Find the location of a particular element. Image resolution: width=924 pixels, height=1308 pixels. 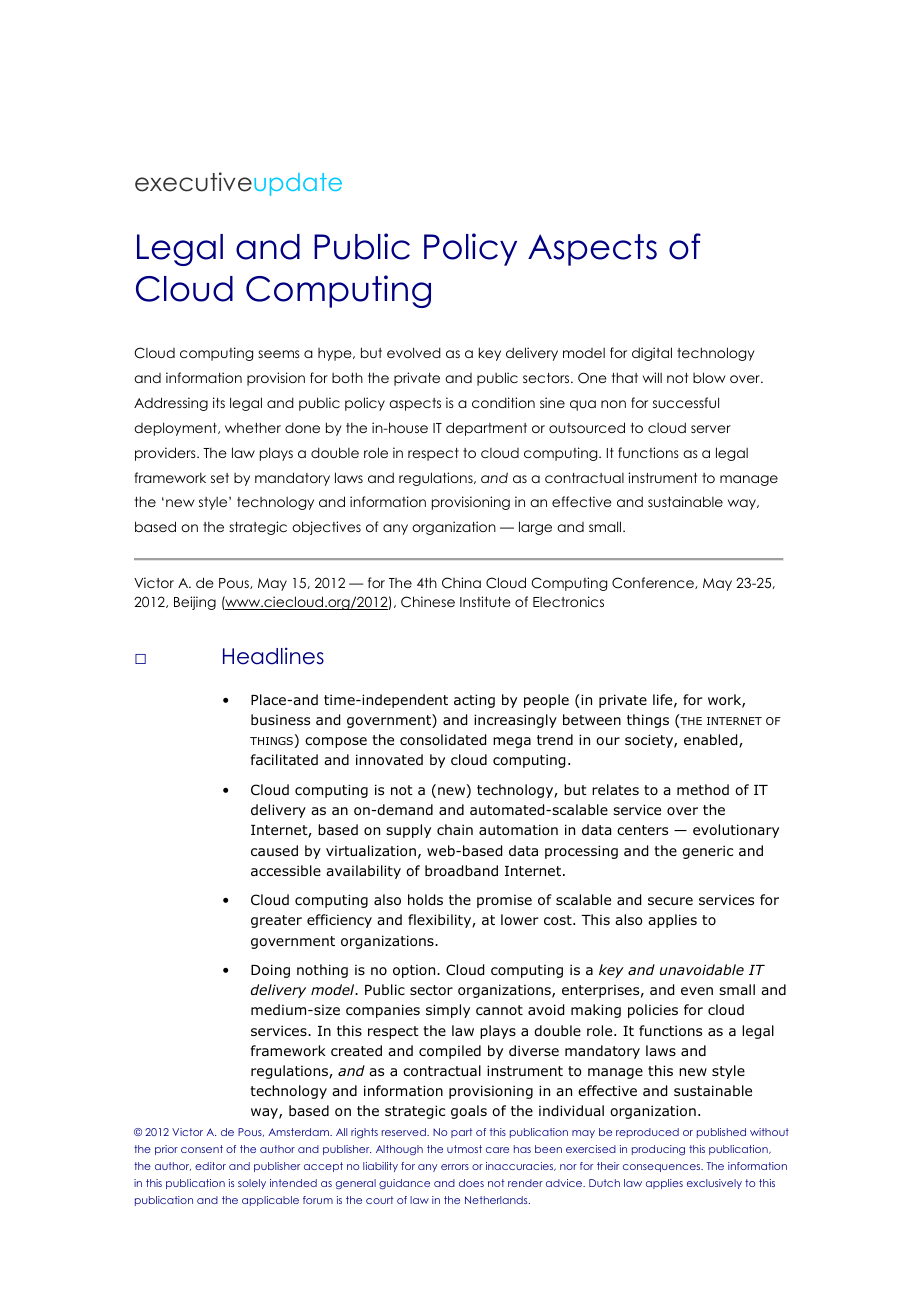

facilitated is located at coordinates (284, 759).
